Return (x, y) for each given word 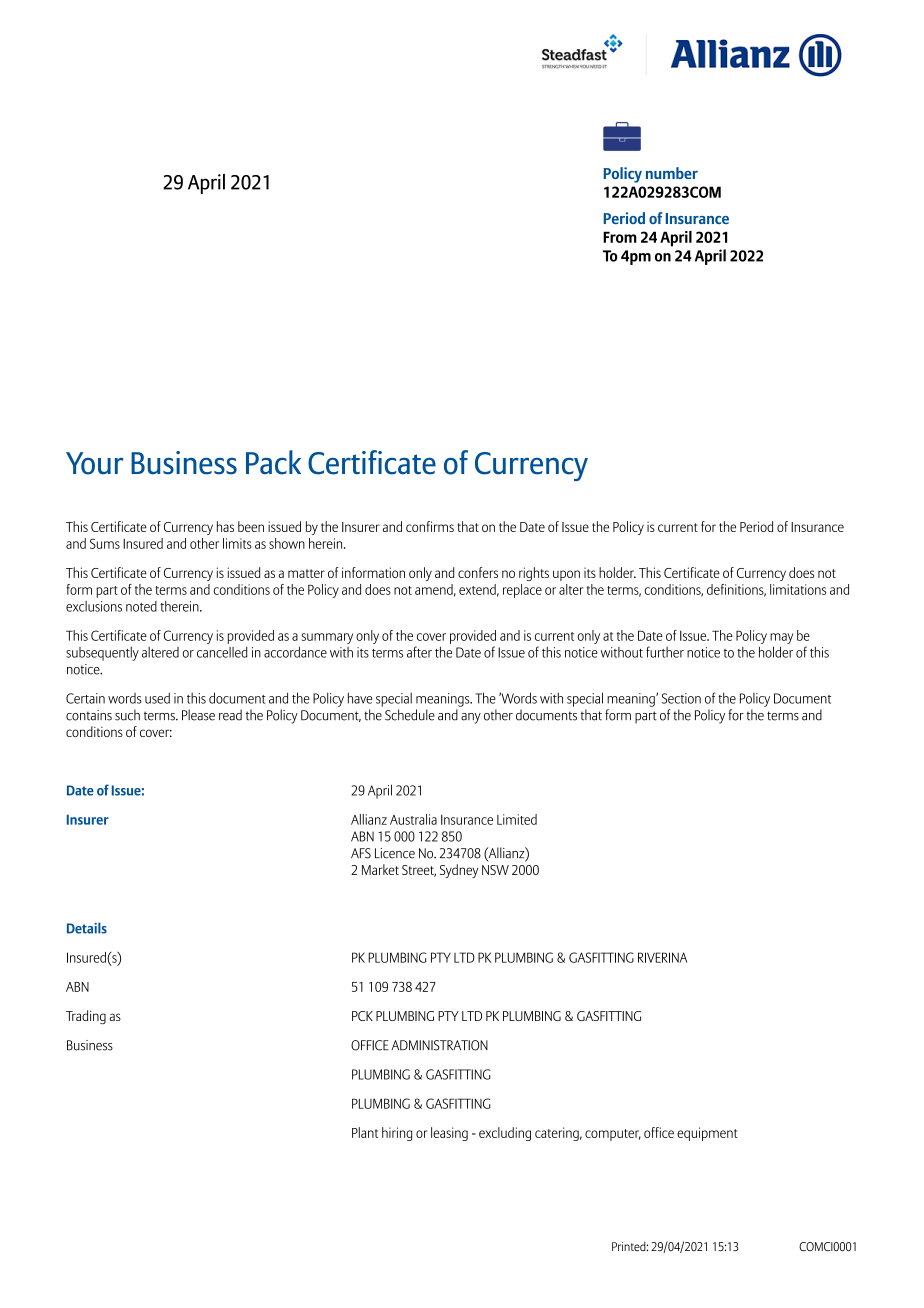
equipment (707, 1134)
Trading (86, 1017)
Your (94, 463)
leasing (449, 1134)
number (672, 173)
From (620, 237)
